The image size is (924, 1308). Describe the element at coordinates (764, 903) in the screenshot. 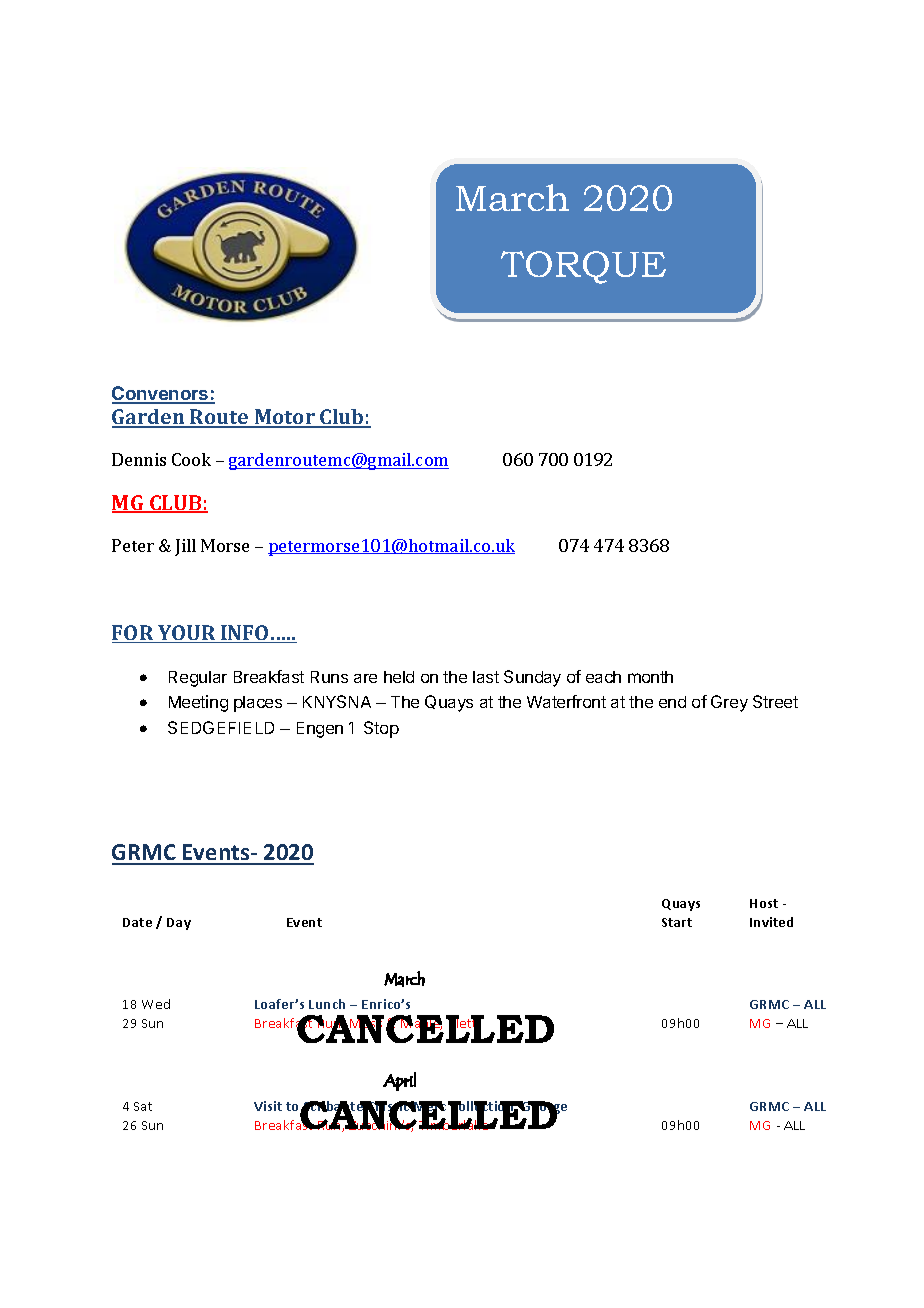

I see `Host` at that location.
